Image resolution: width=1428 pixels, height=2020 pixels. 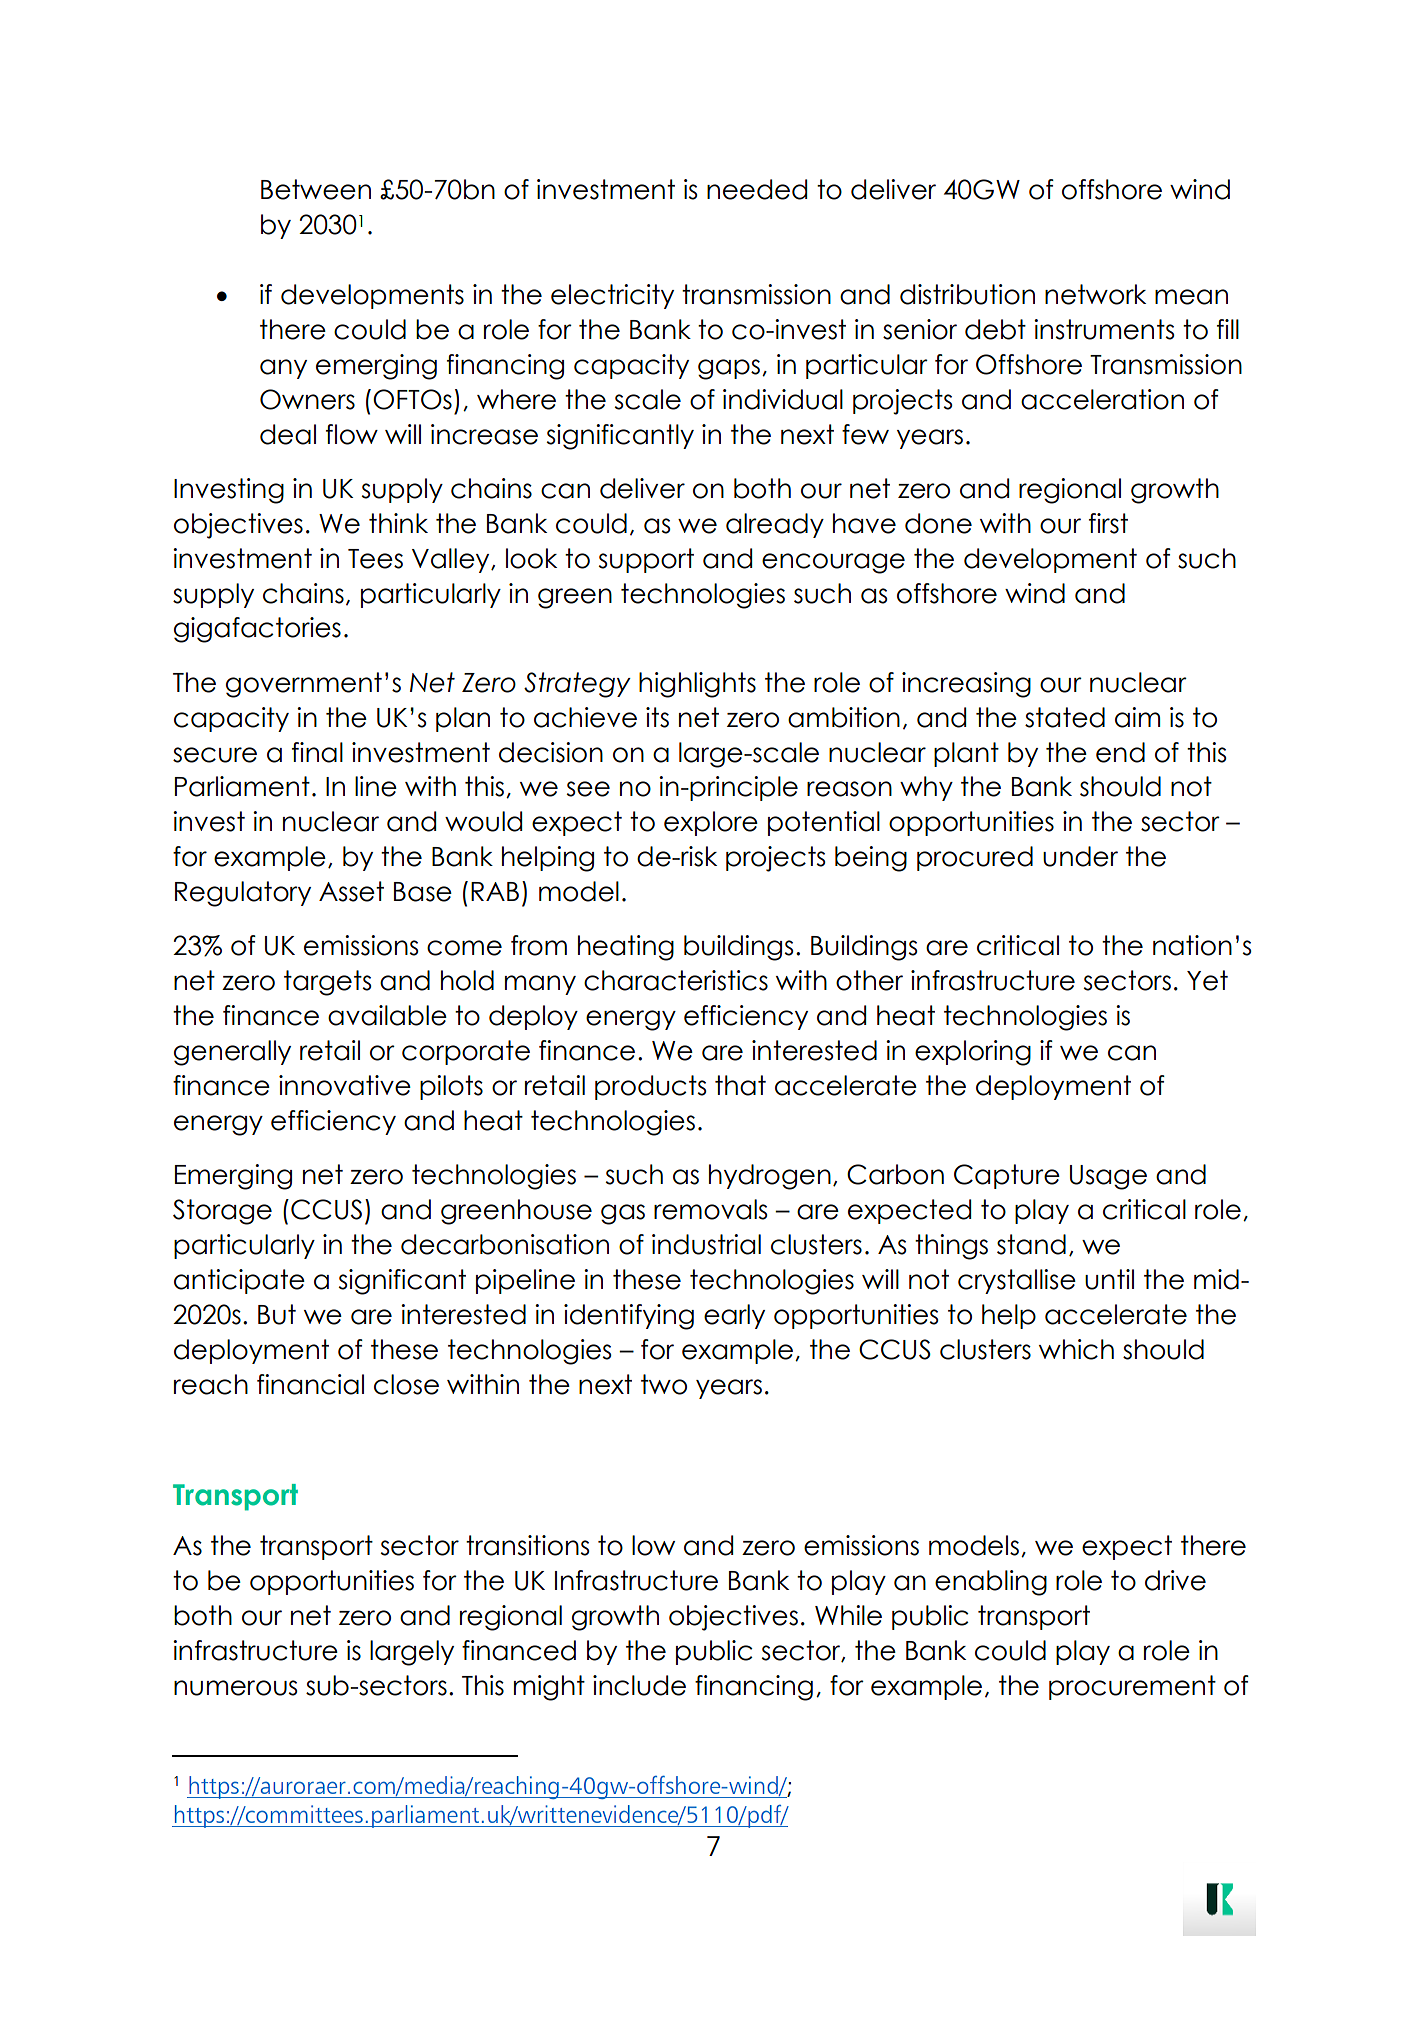 What do you see at coordinates (734, 1316) in the screenshot?
I see `early` at bounding box center [734, 1316].
